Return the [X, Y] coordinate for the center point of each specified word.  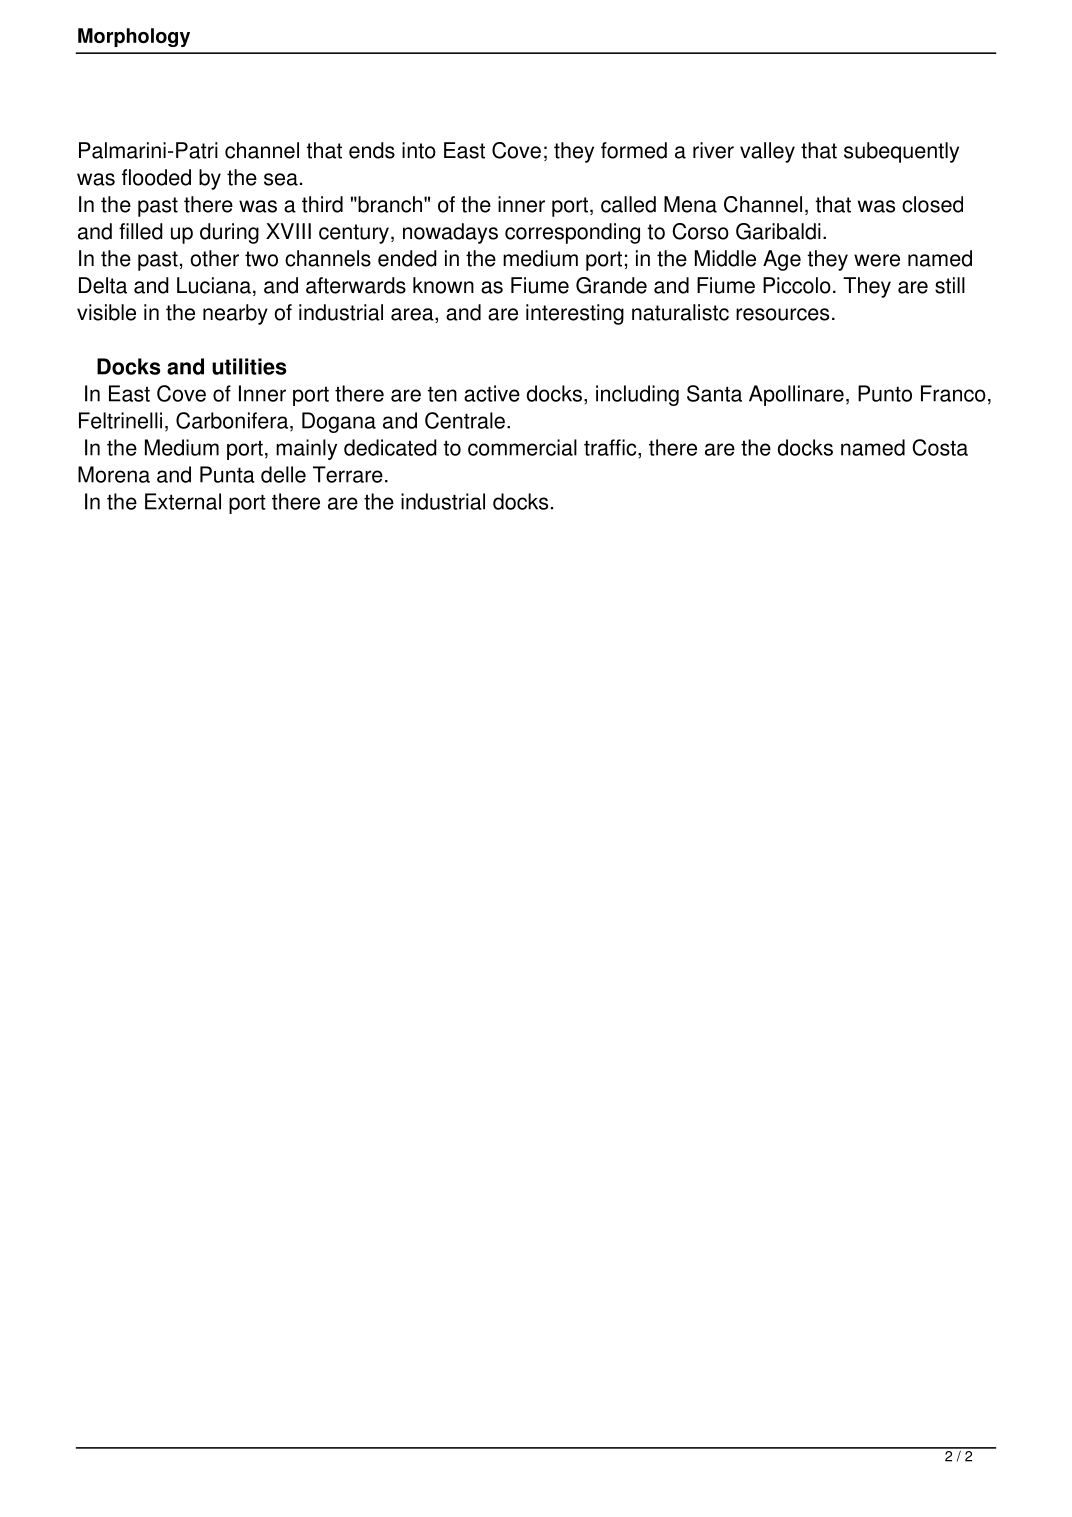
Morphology [134, 37]
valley [767, 152]
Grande [611, 285]
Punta [227, 474]
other [214, 258]
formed [634, 150]
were [877, 260]
